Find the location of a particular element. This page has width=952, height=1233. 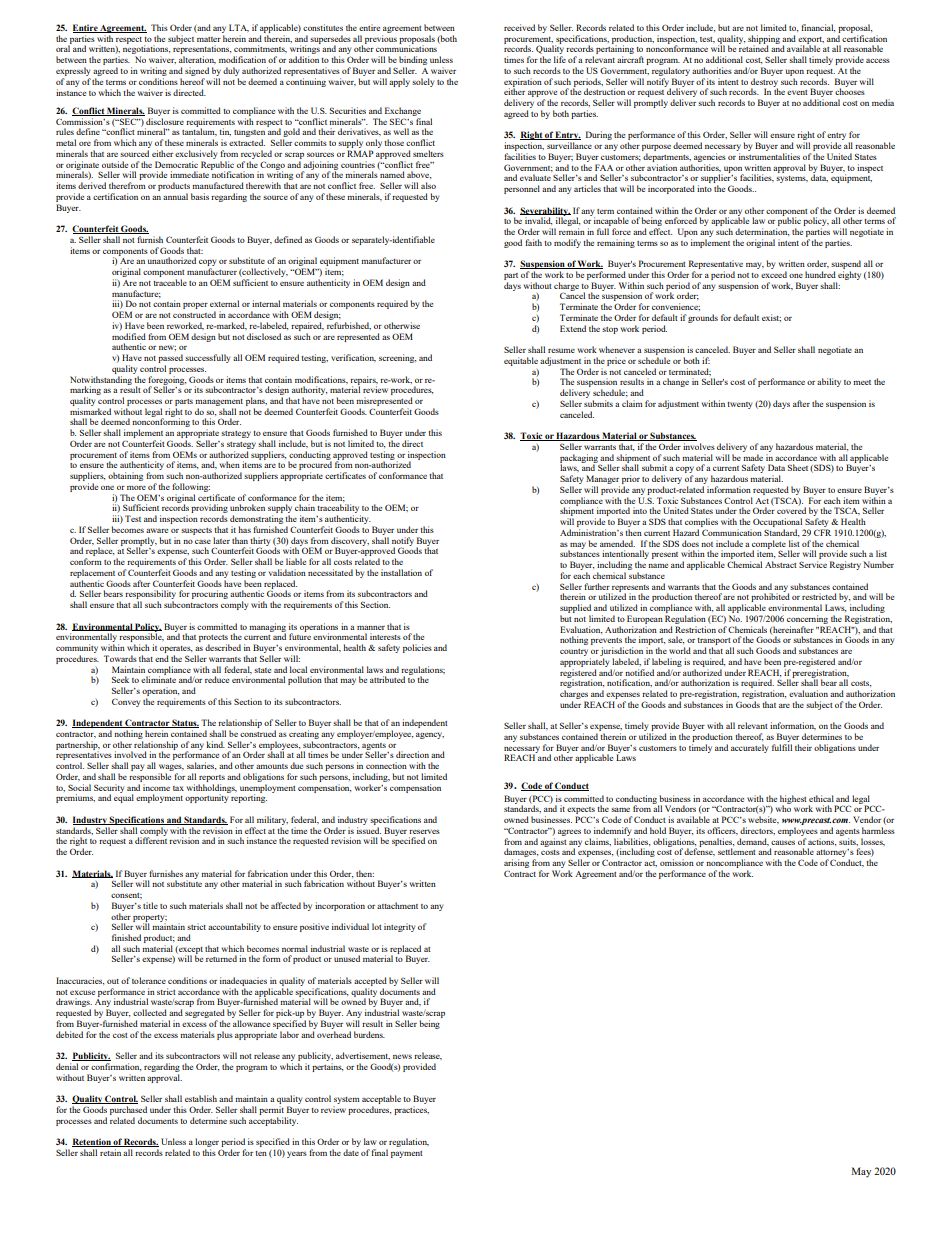

installation is located at coordinates (401, 572).
